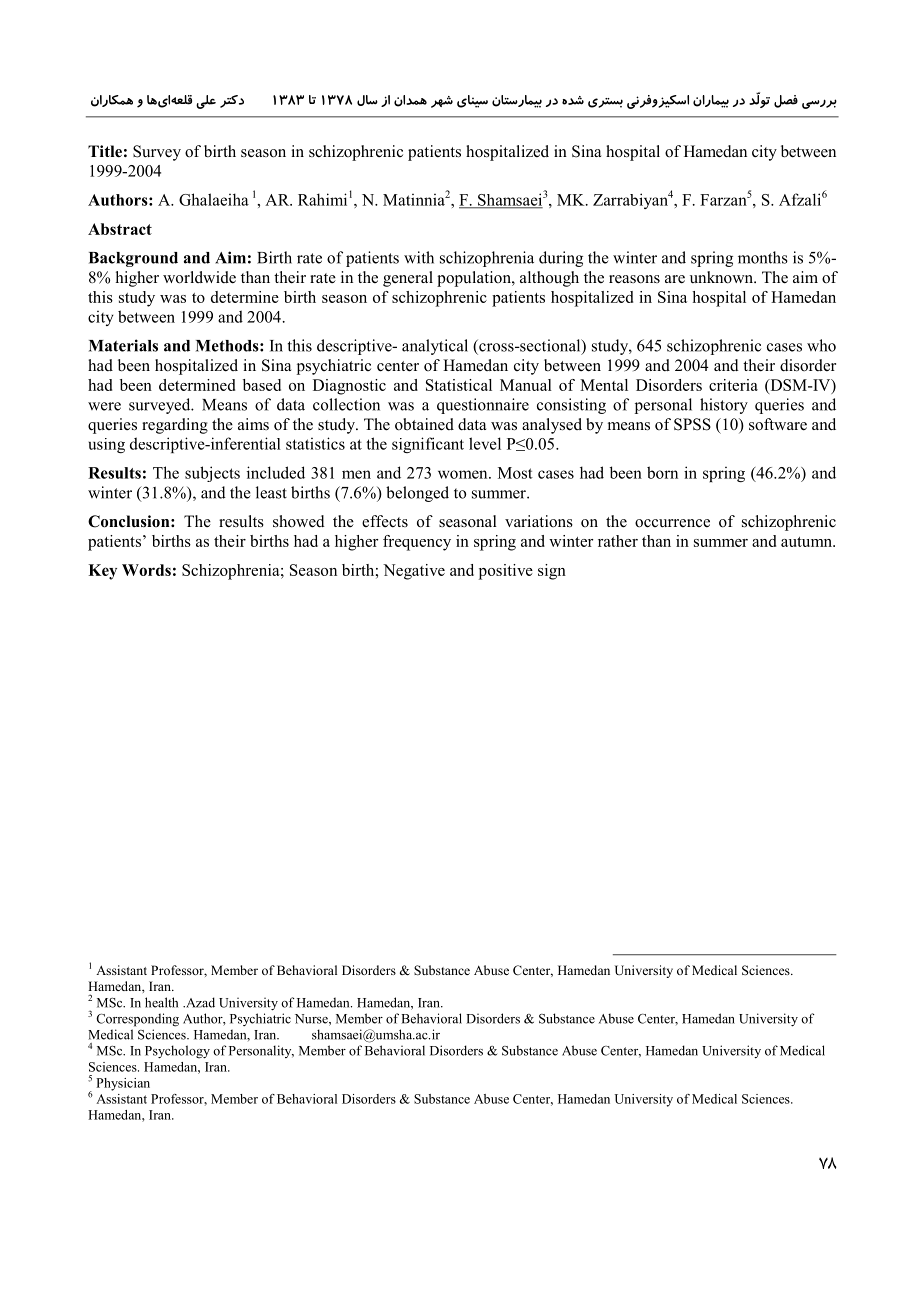  I want to click on Psychology, so click(177, 1052).
